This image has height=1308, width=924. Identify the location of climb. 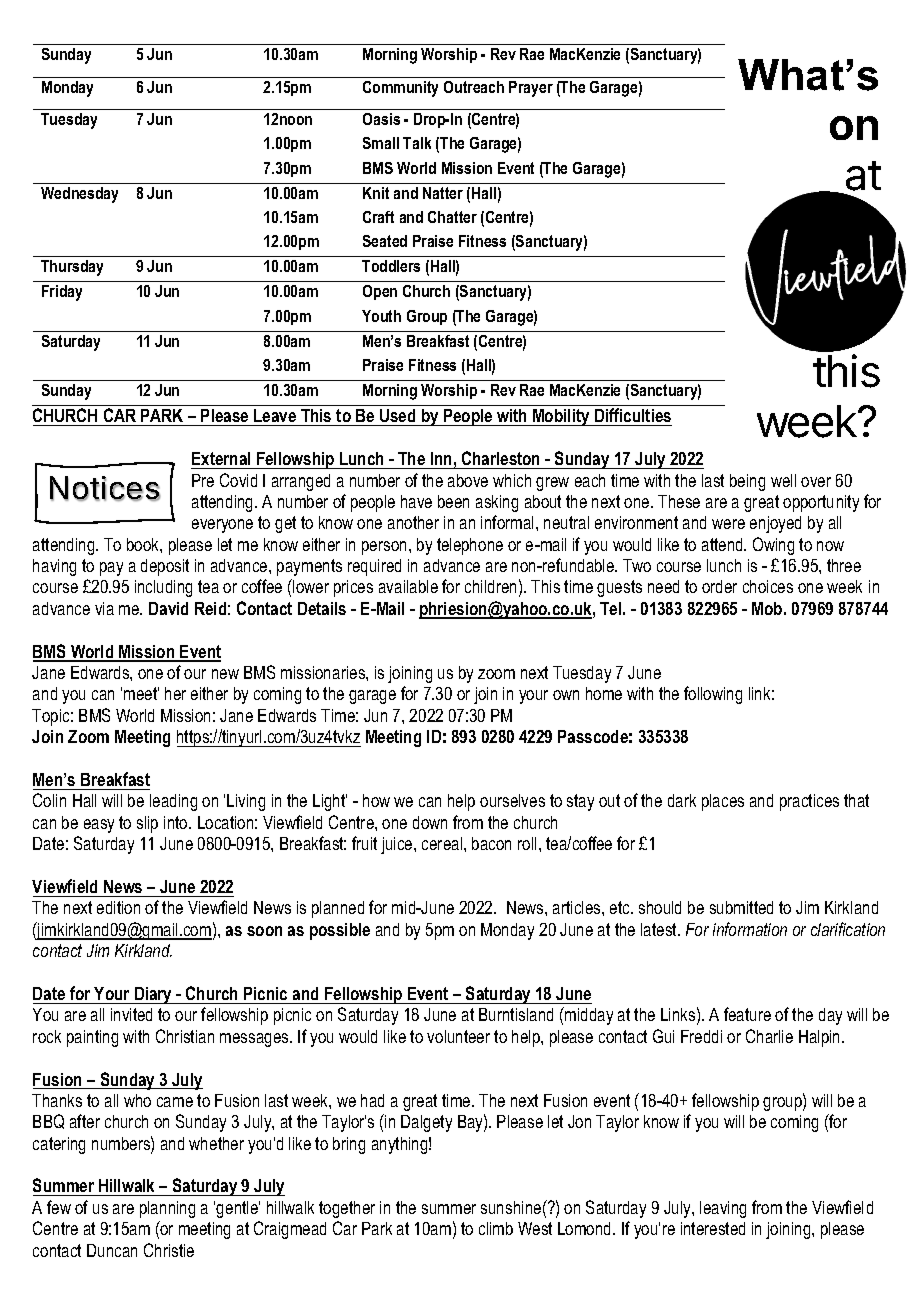
(496, 1228).
